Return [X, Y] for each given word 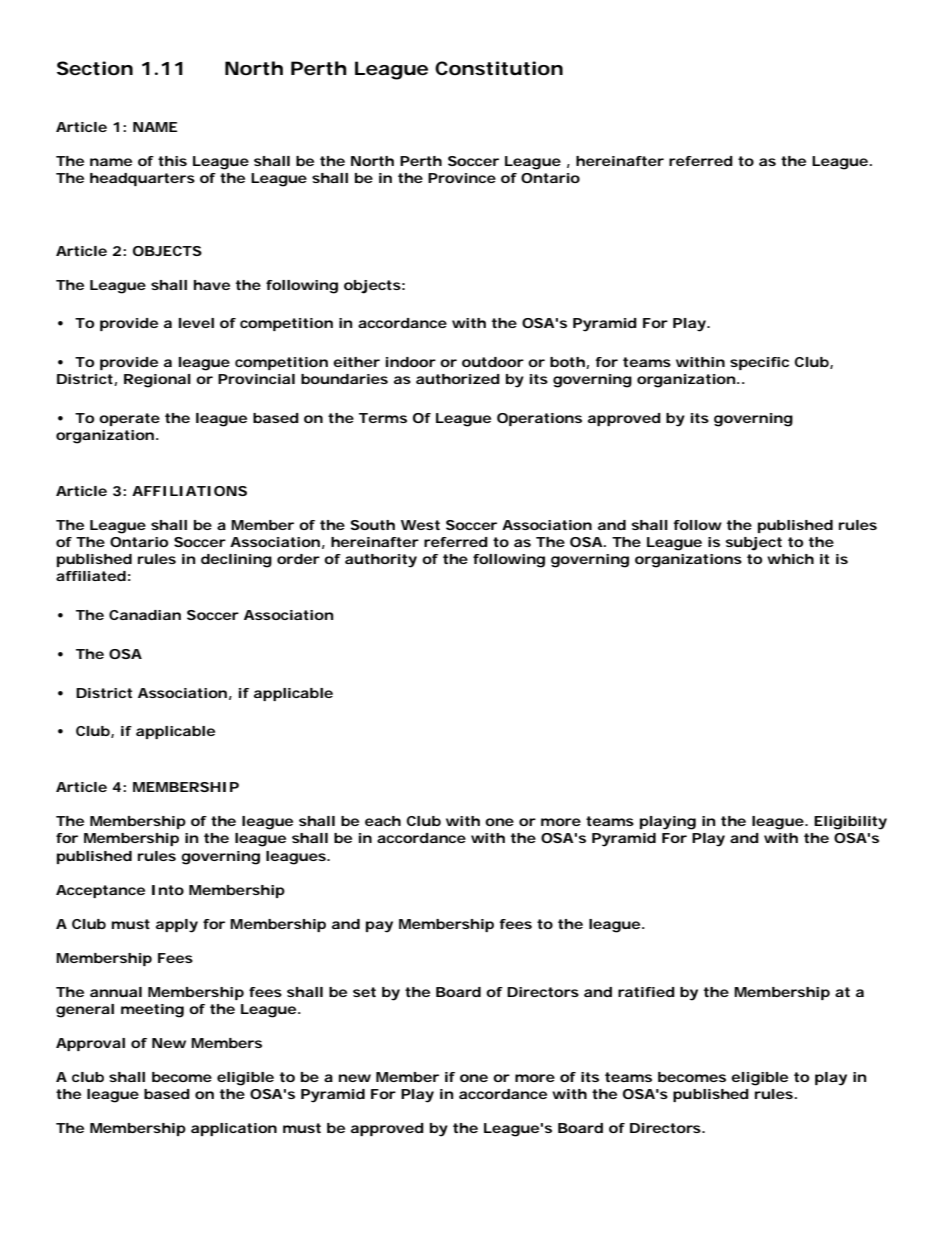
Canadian [145, 615]
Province [462, 178]
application [234, 1129]
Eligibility [850, 823]
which [790, 559]
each [383, 821]
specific [759, 363]
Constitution [499, 68]
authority [381, 561]
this [172, 161]
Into [168, 890]
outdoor [493, 362]
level [196, 323]
